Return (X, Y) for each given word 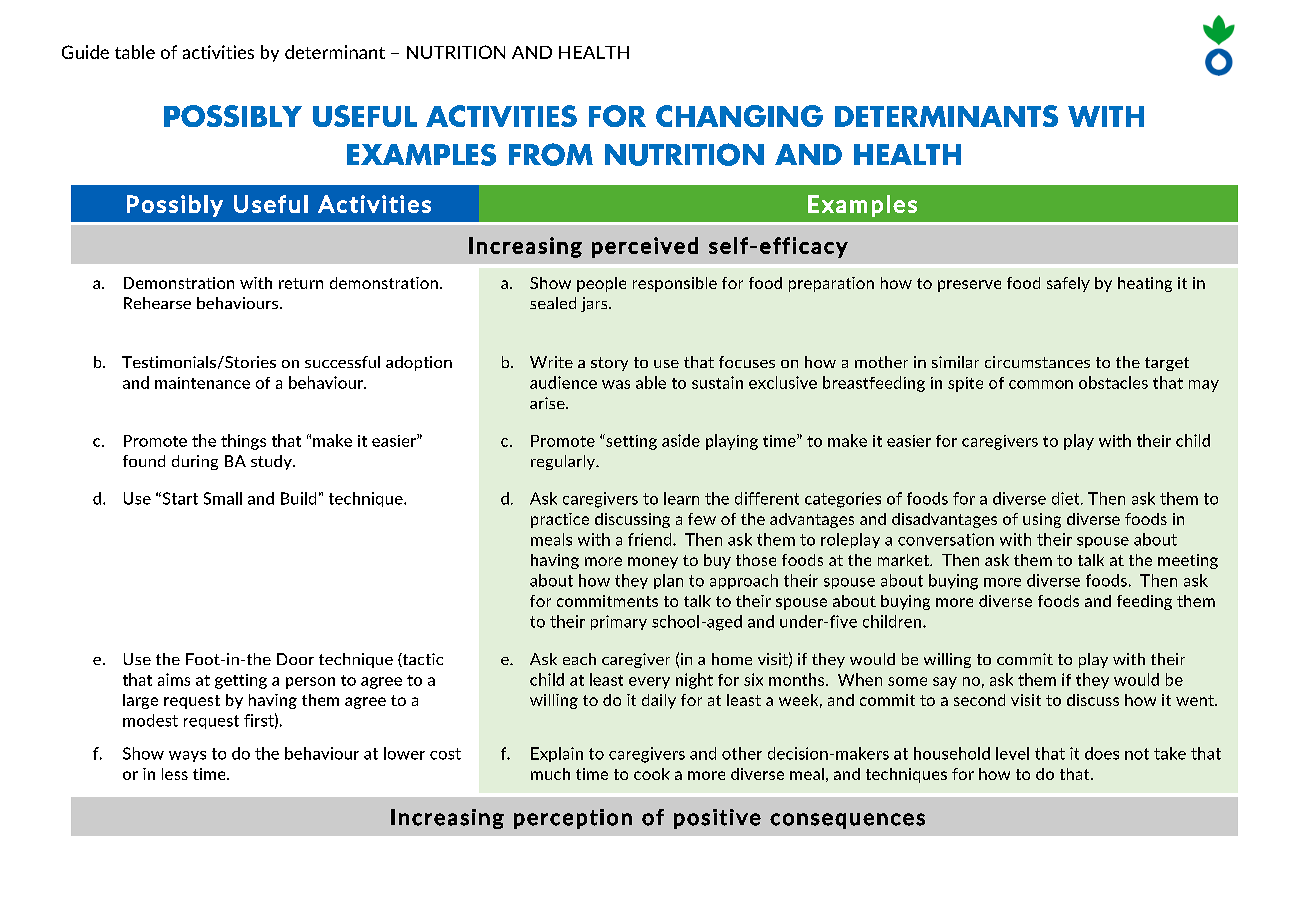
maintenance (202, 383)
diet (1067, 498)
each (579, 659)
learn (681, 498)
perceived (645, 247)
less (175, 774)
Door (295, 659)
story (609, 364)
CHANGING (739, 116)
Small (223, 498)
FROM (551, 154)
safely (1068, 284)
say (945, 683)
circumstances (1037, 362)
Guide (85, 52)
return (301, 283)
